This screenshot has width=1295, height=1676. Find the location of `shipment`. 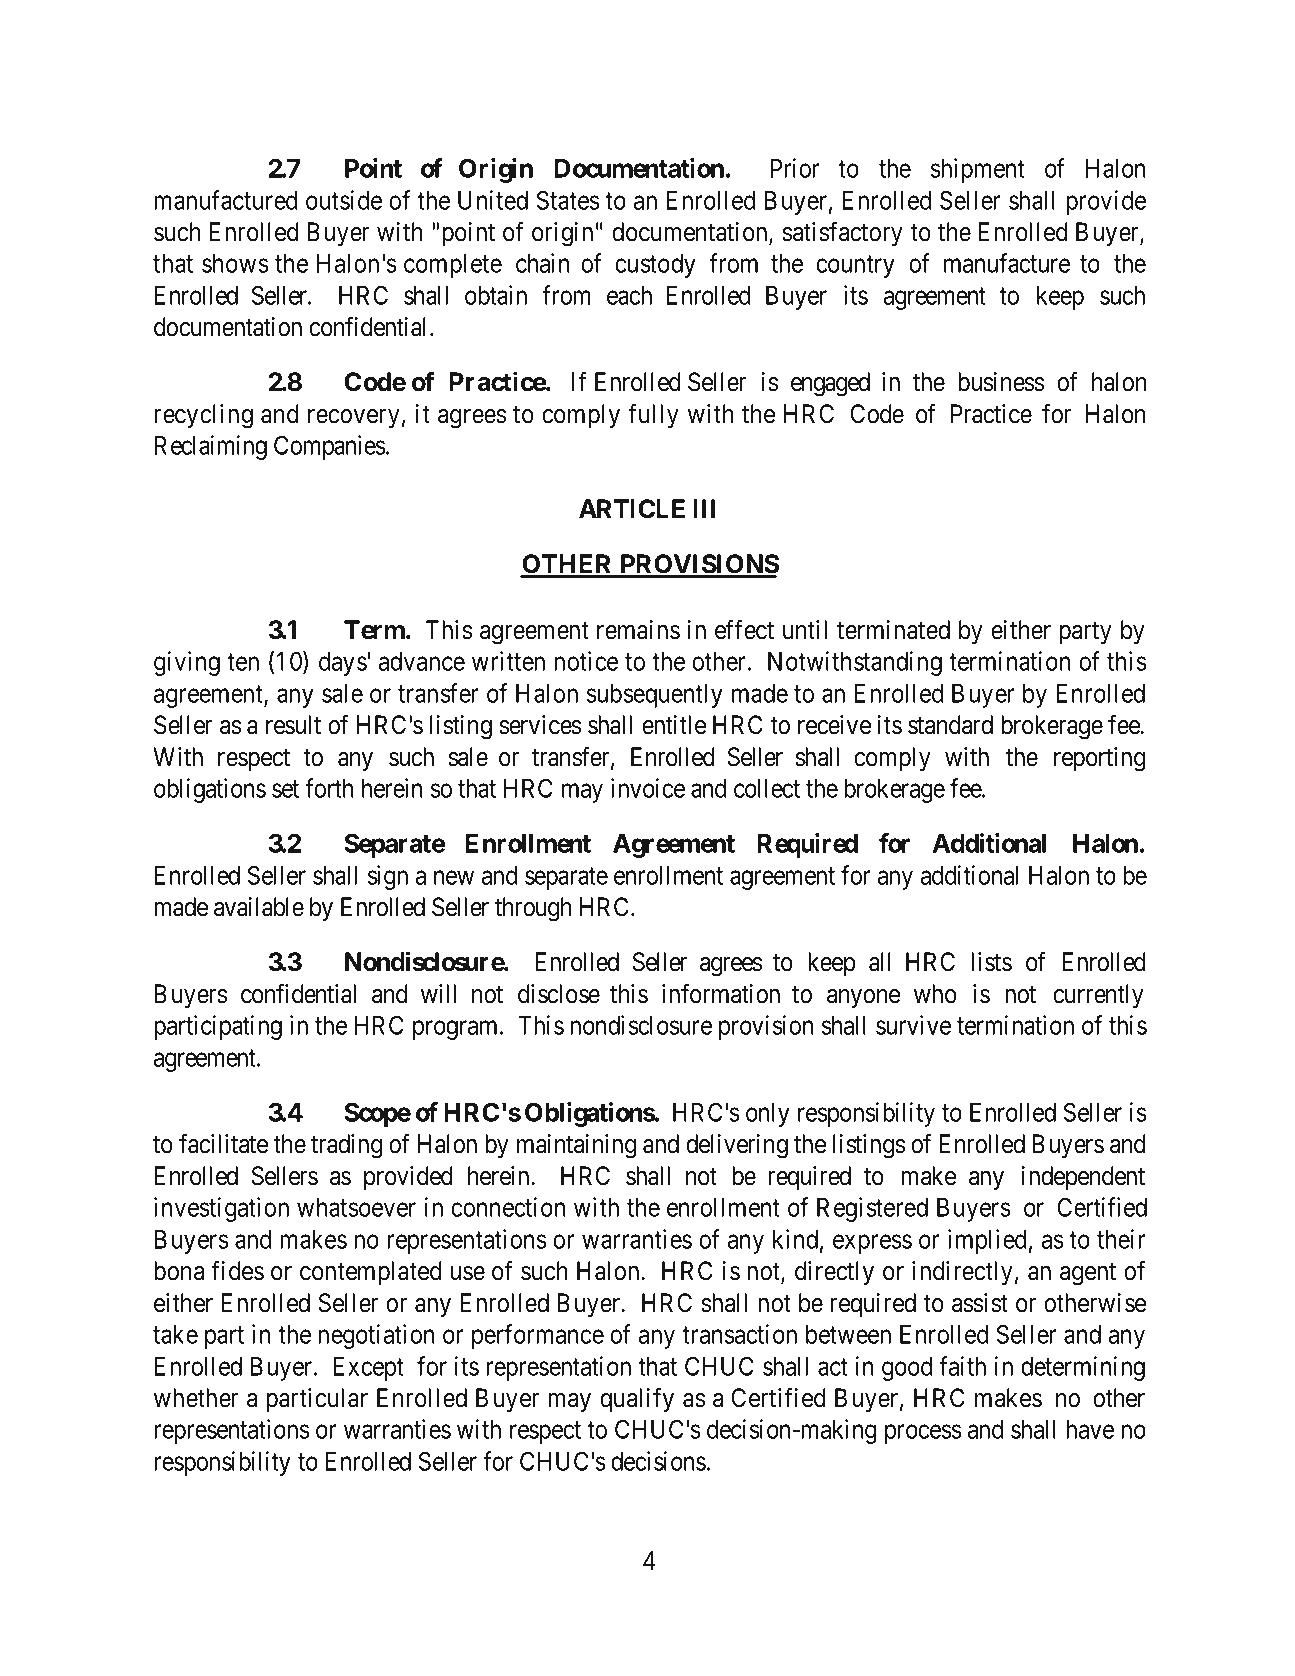

shipment is located at coordinates (978, 170).
